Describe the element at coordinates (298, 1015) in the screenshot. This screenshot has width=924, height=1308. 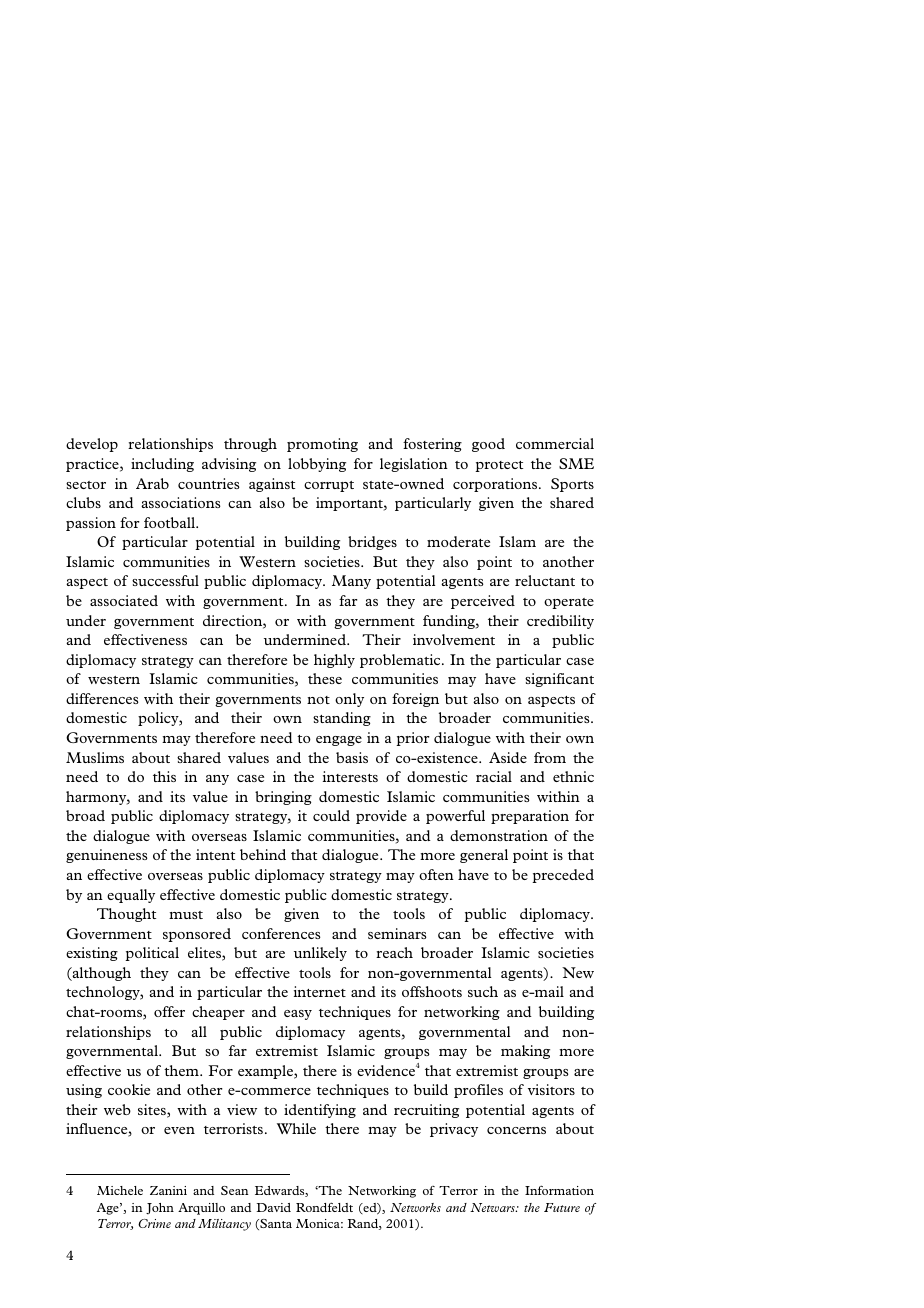
I see `easy` at that location.
